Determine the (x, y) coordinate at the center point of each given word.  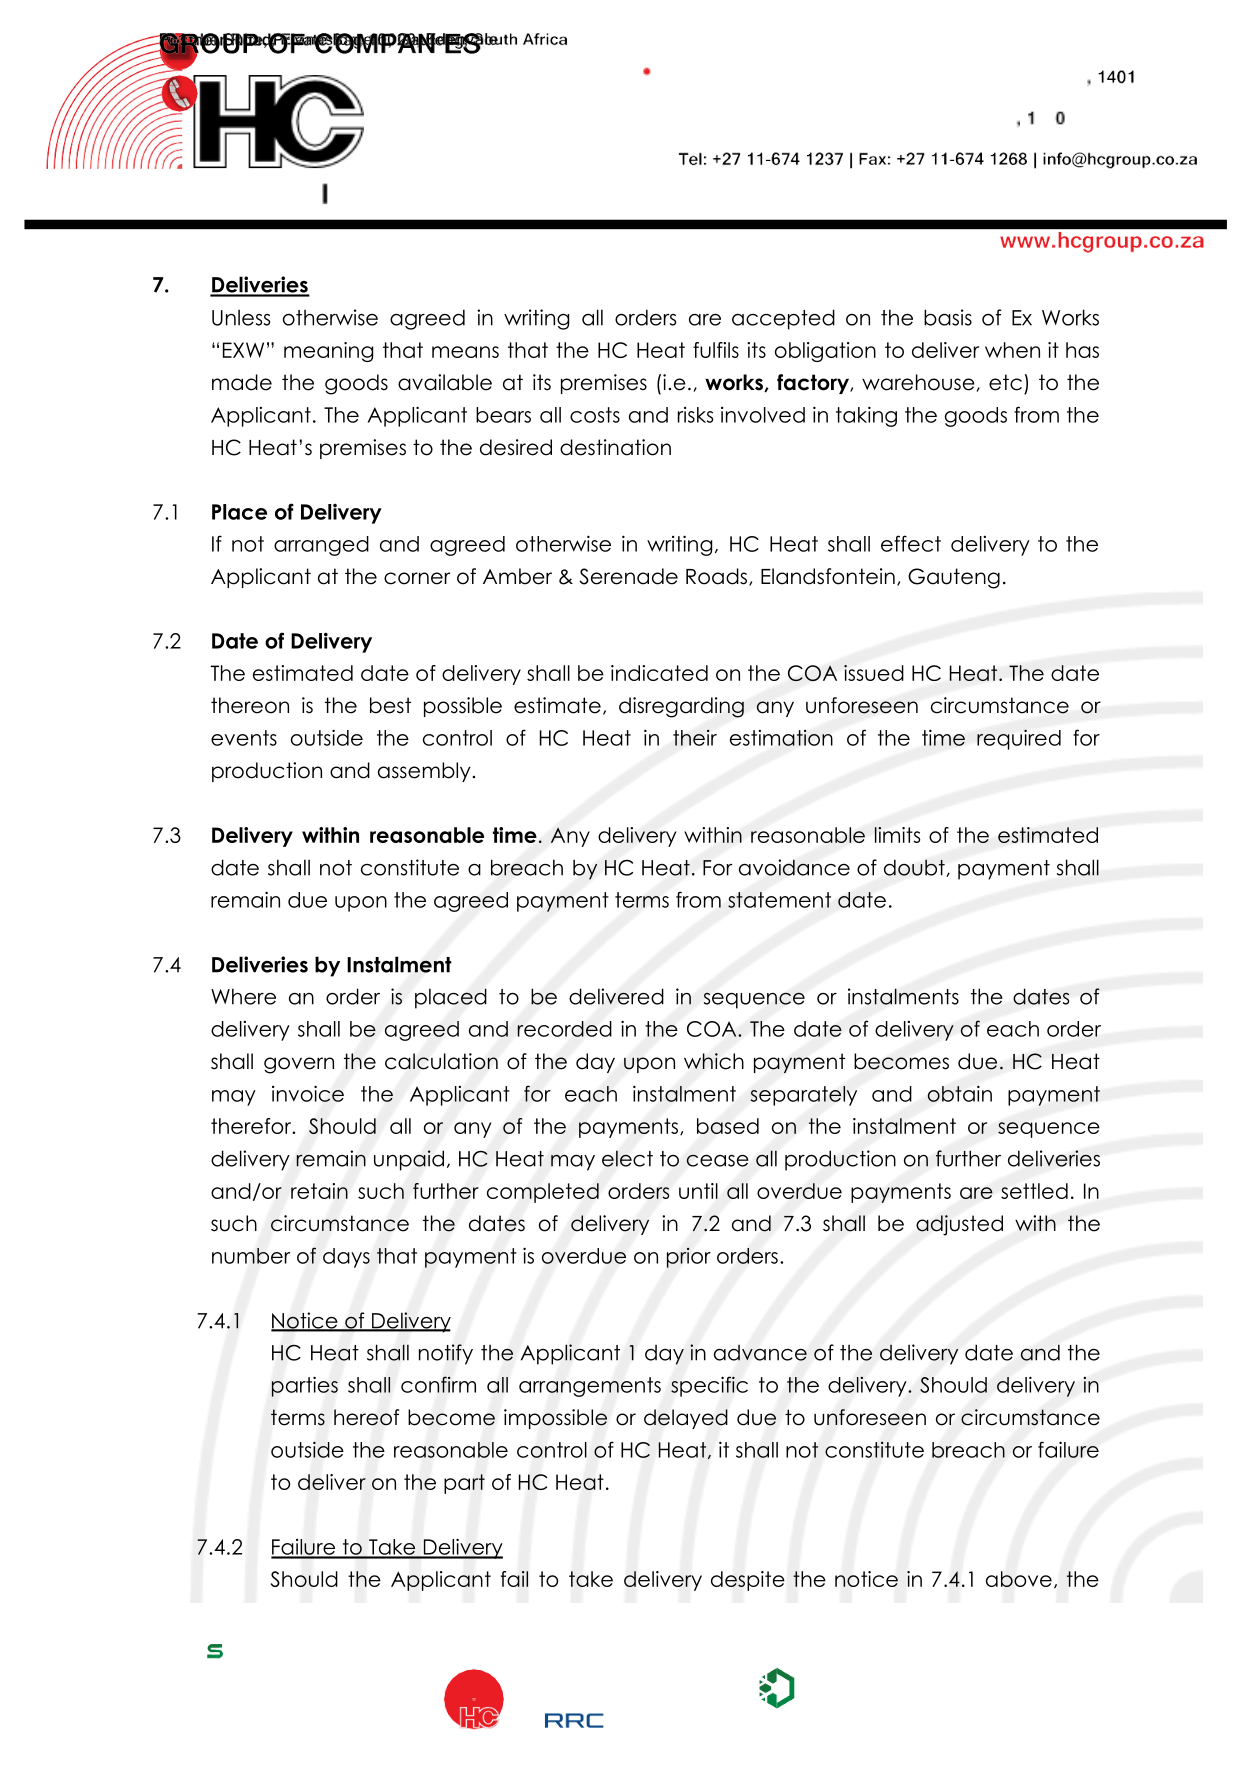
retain (319, 1191)
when (1012, 350)
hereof (366, 1417)
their (695, 737)
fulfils (716, 350)
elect (627, 1158)
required (1019, 739)
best (390, 705)
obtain (959, 1093)
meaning (328, 352)
